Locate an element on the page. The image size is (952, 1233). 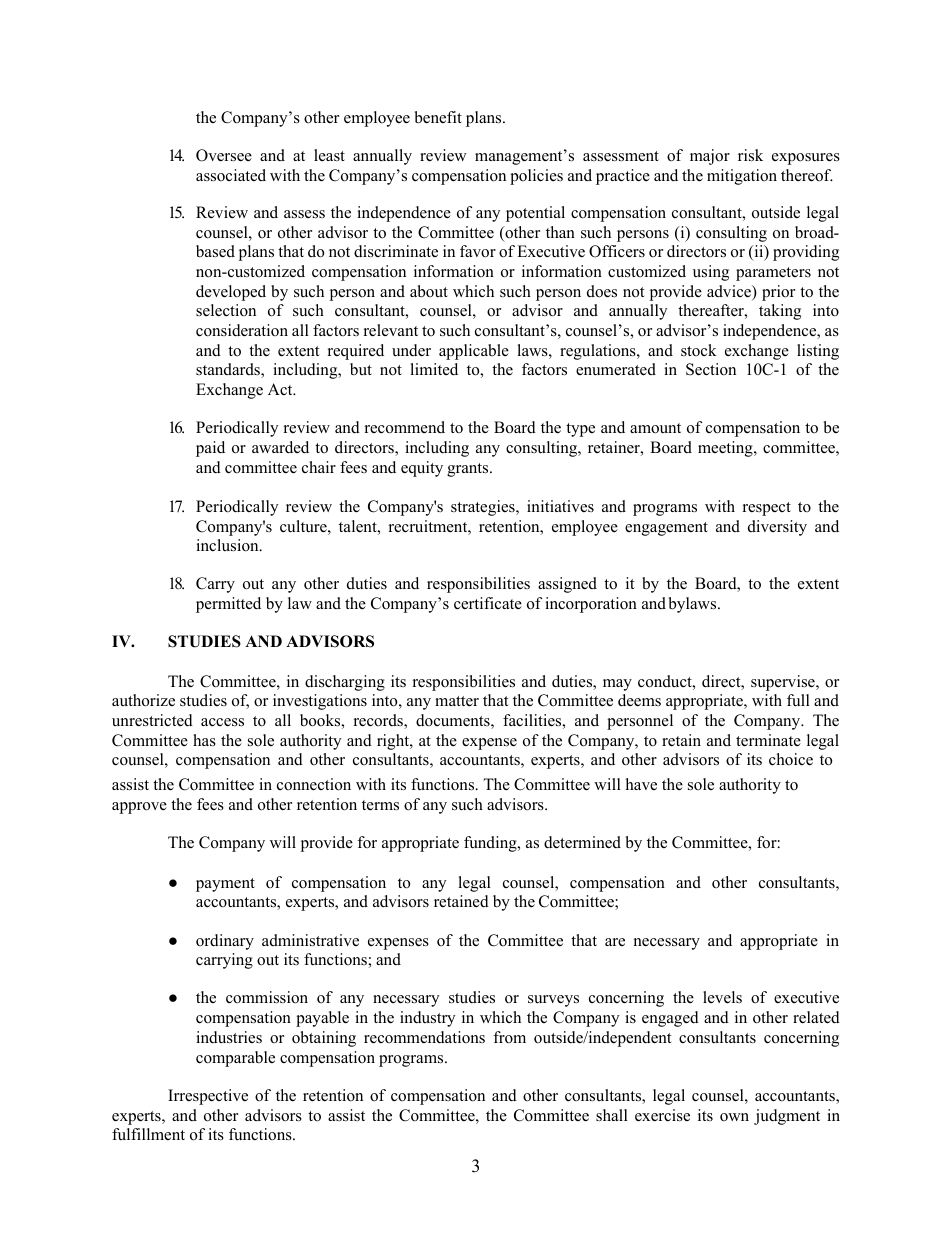
supervise is located at coordinates (784, 683).
